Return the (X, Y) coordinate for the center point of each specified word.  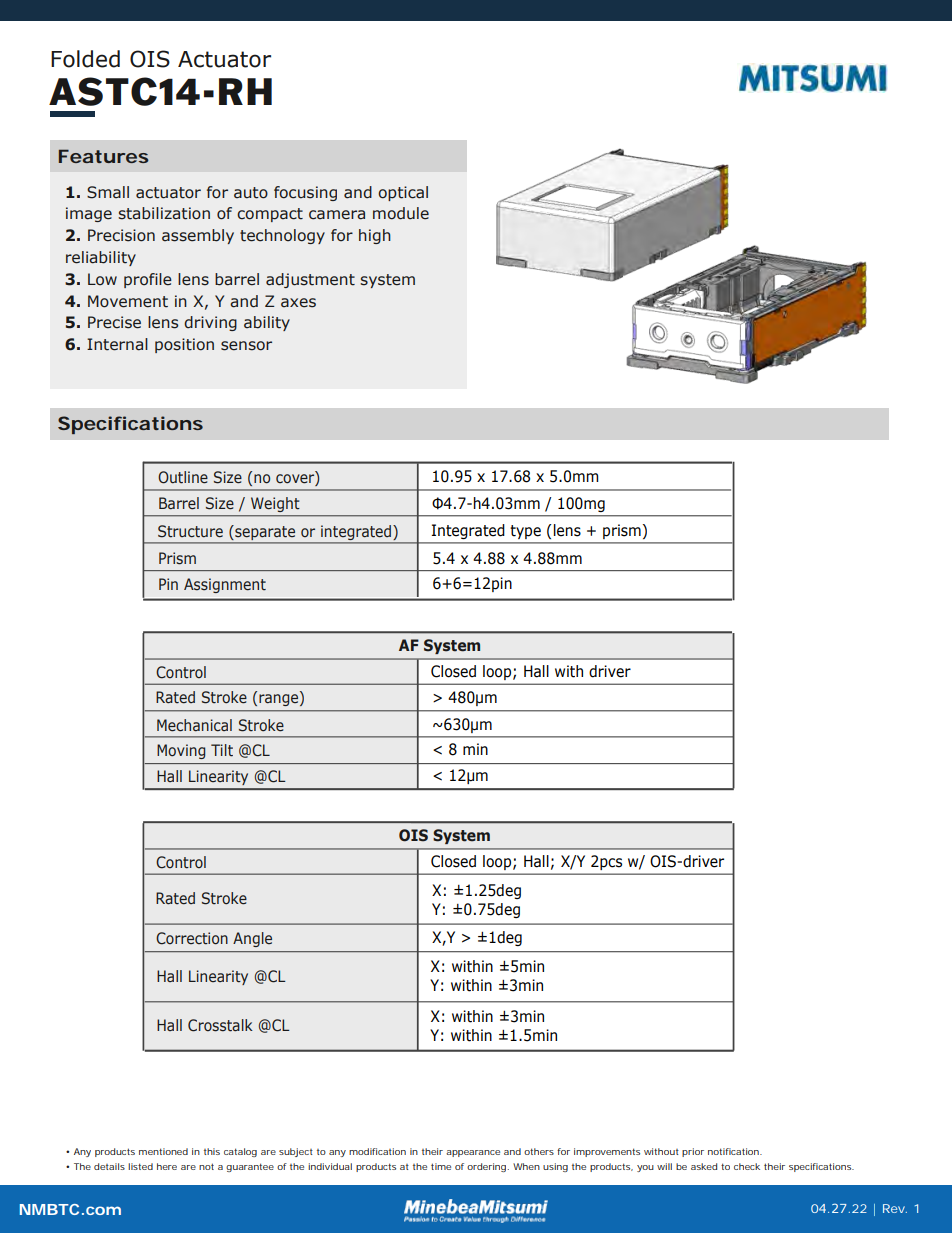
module (401, 213)
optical (403, 193)
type (526, 532)
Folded (85, 59)
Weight (275, 504)
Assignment (225, 585)
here (167, 1166)
